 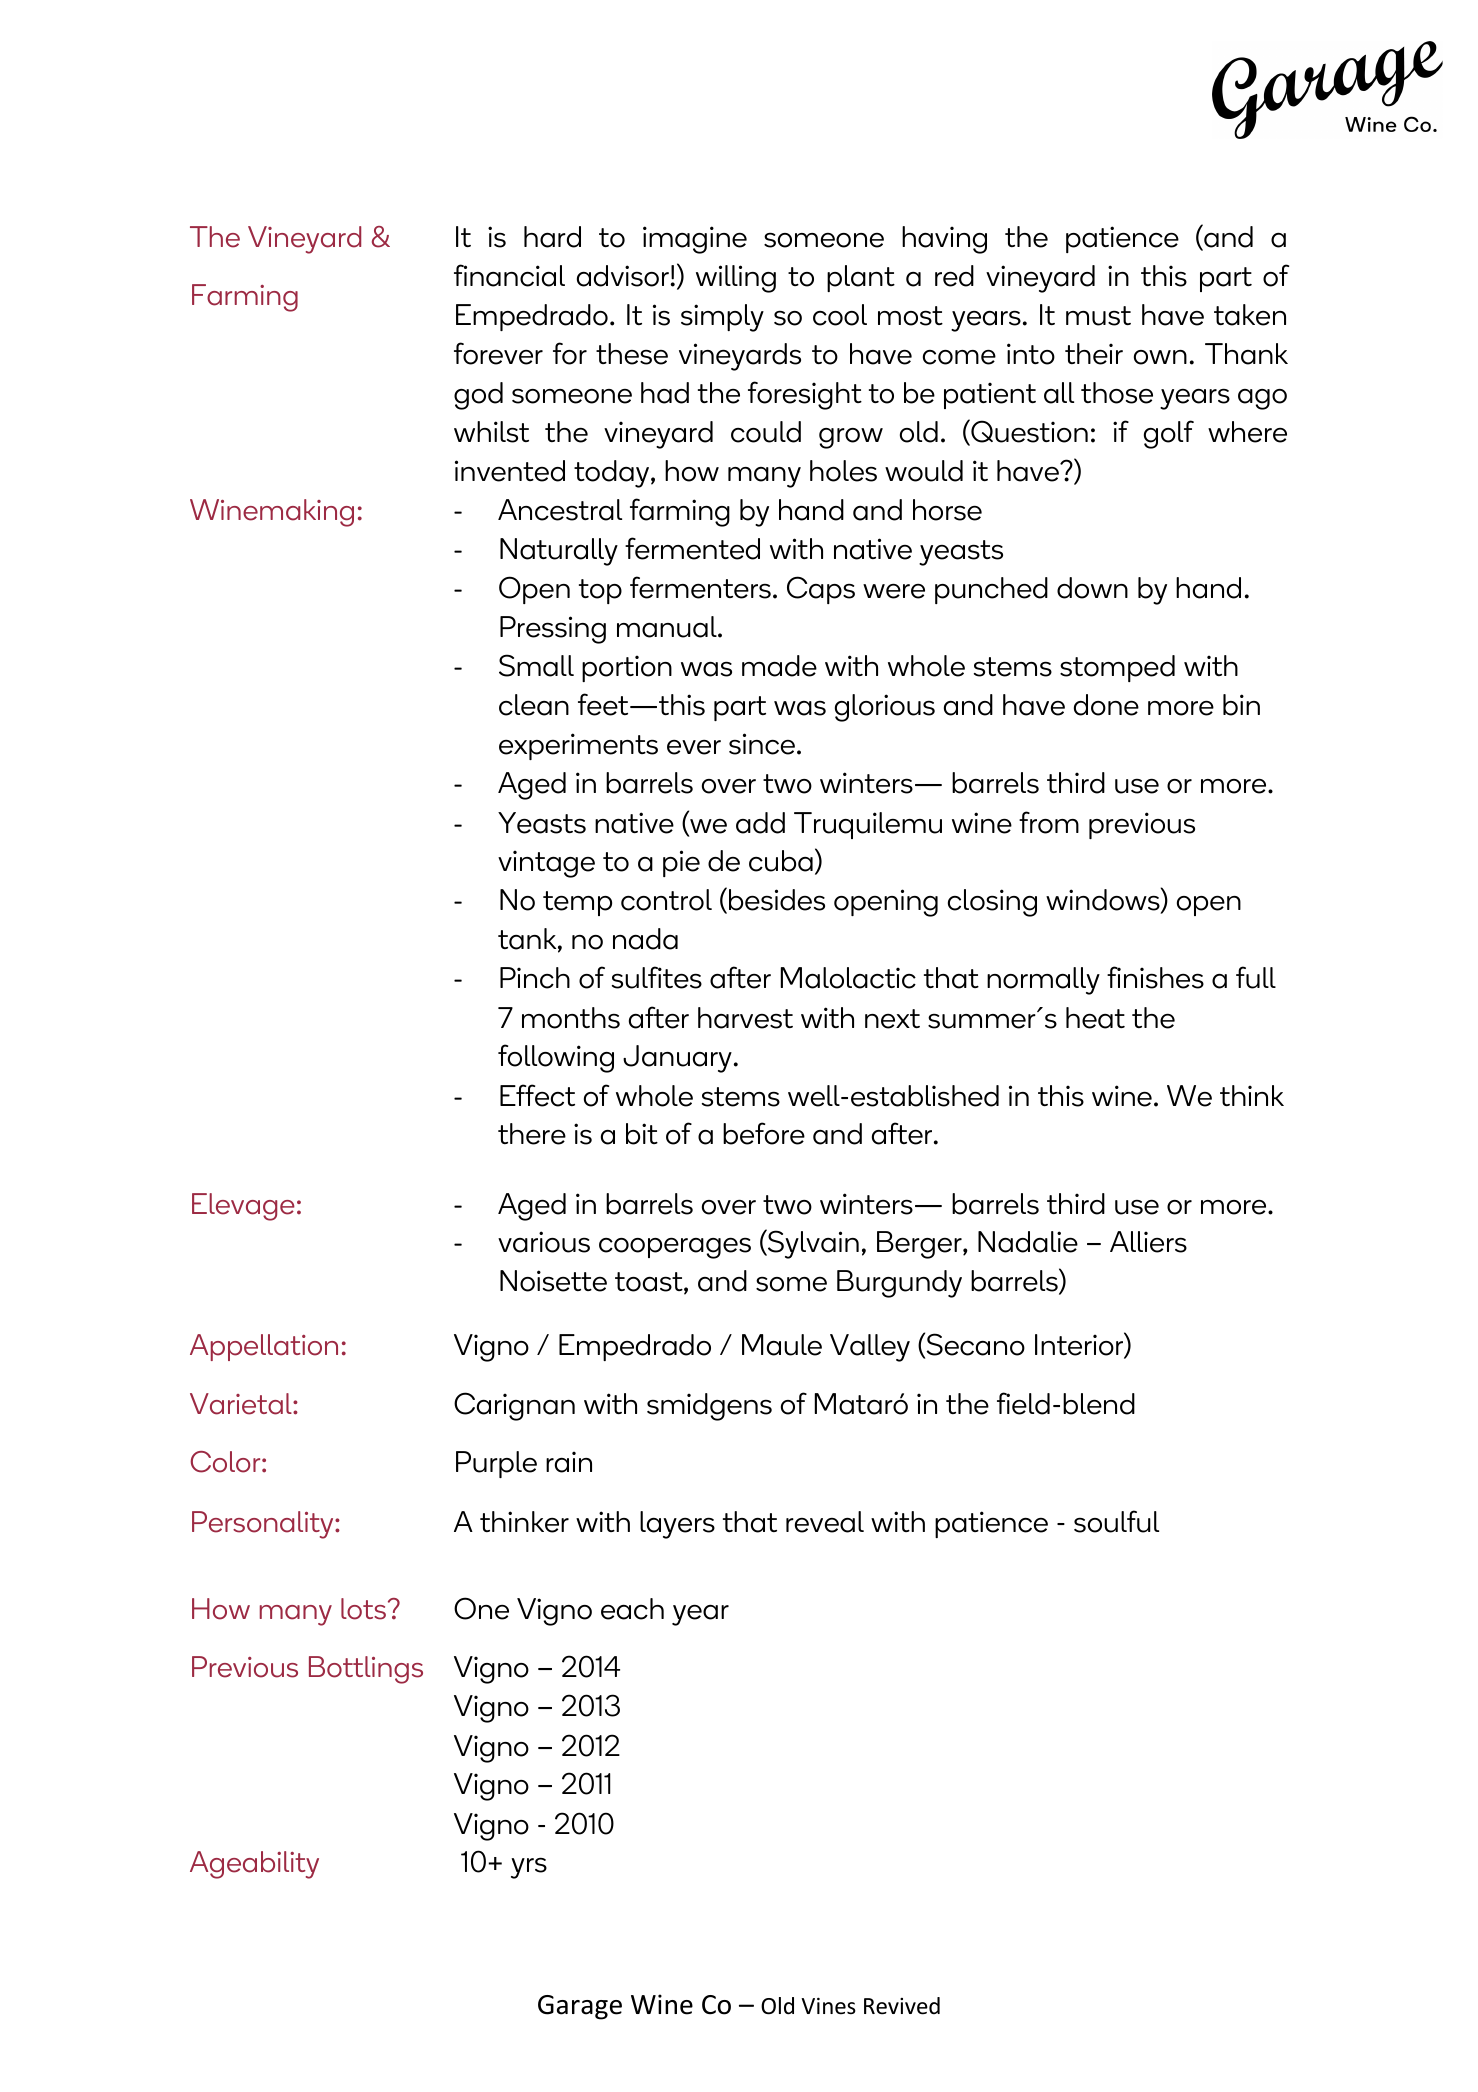 What do you see at coordinates (736, 279) in the document?
I see `willing` at bounding box center [736, 279].
